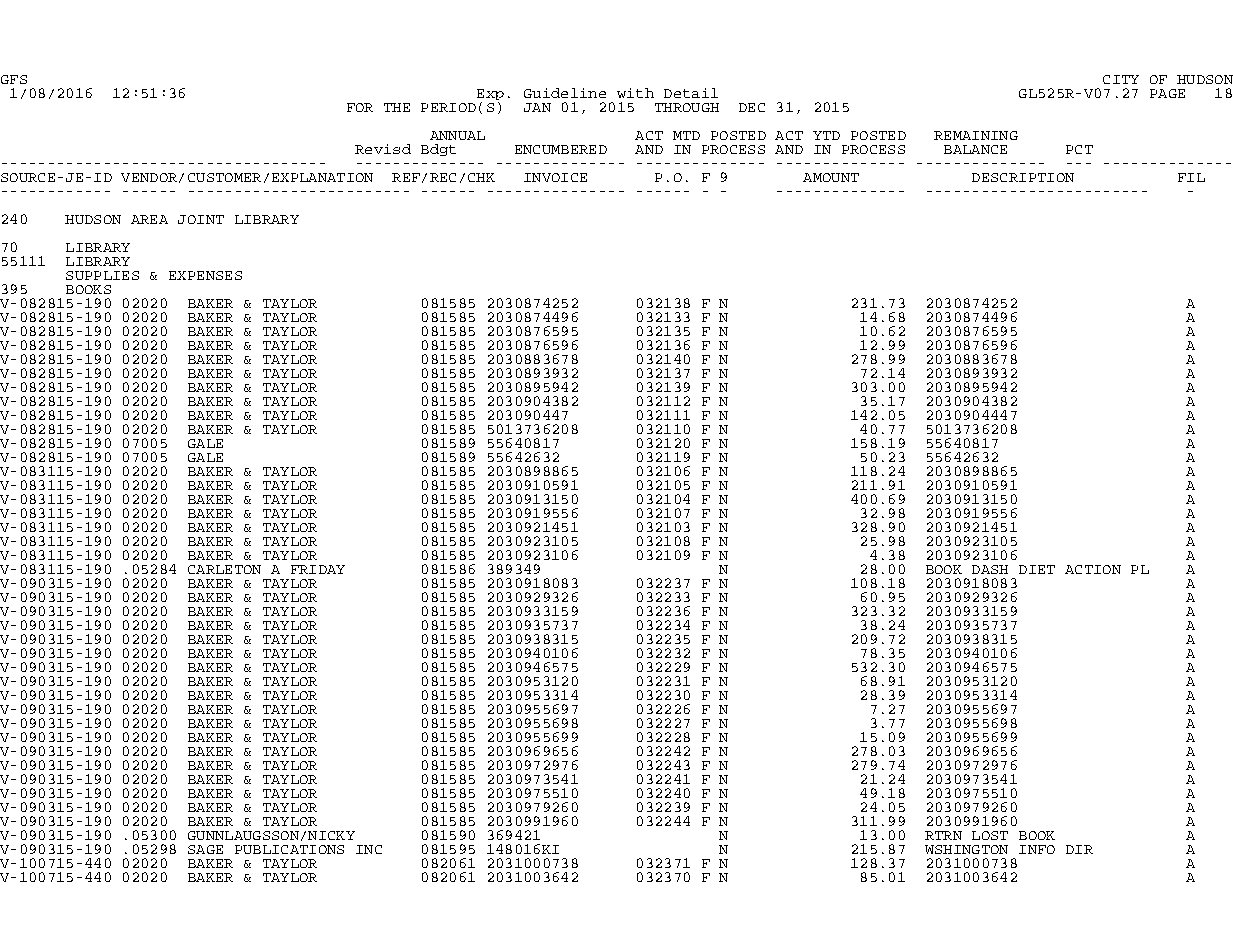 Image resolution: width=1233 pixels, height=952 pixels. I want to click on CARLETON, so click(224, 569).
